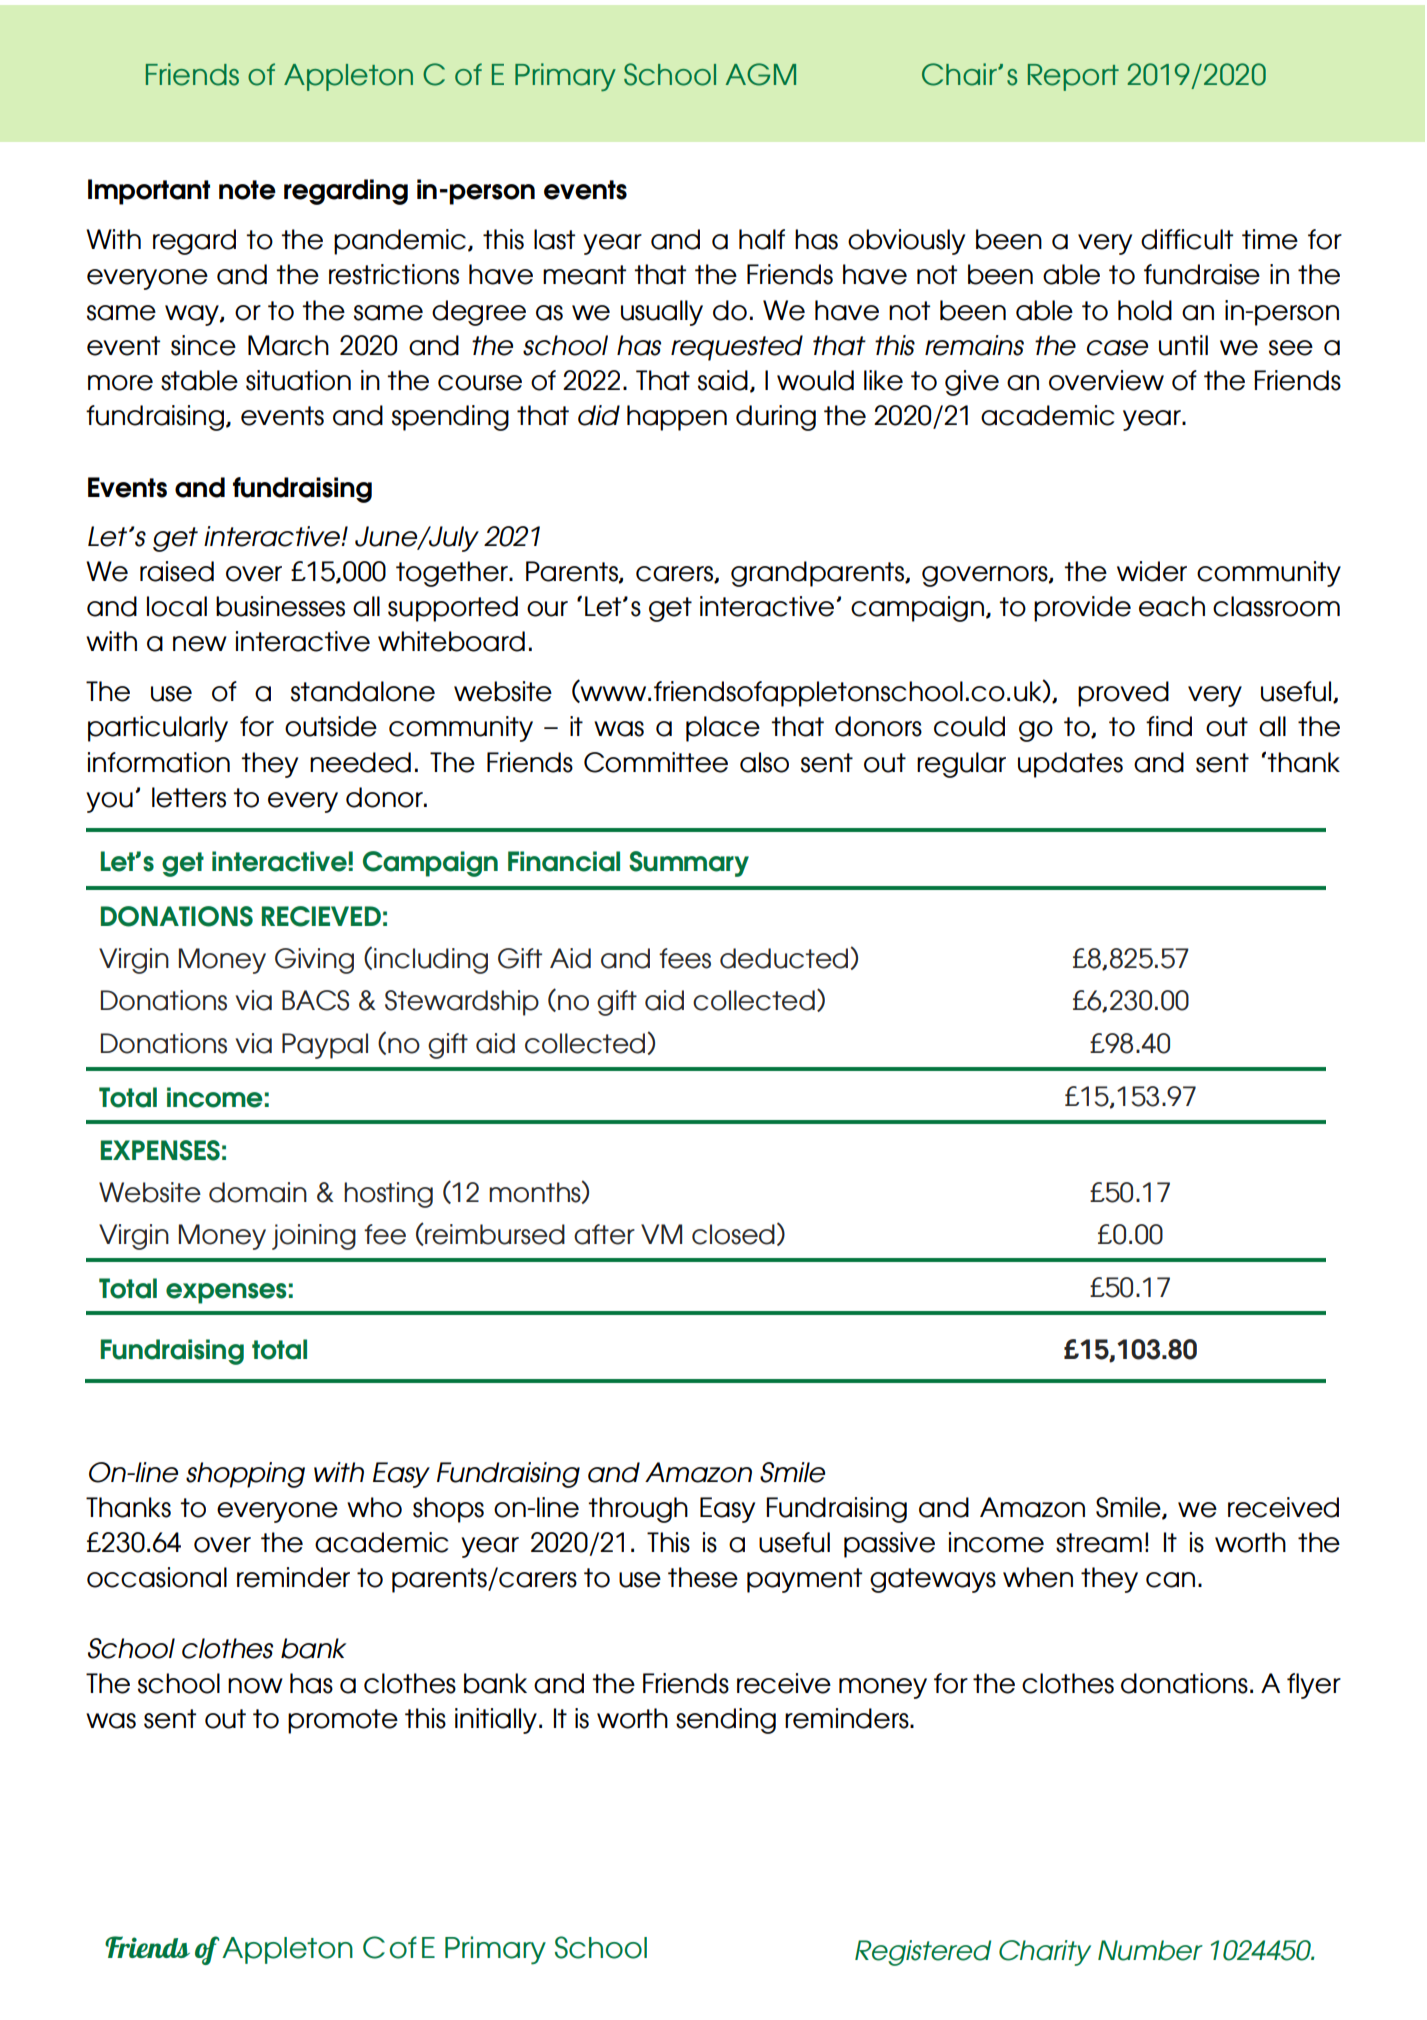  What do you see at coordinates (314, 1237) in the screenshot?
I see `joining` at bounding box center [314, 1237].
